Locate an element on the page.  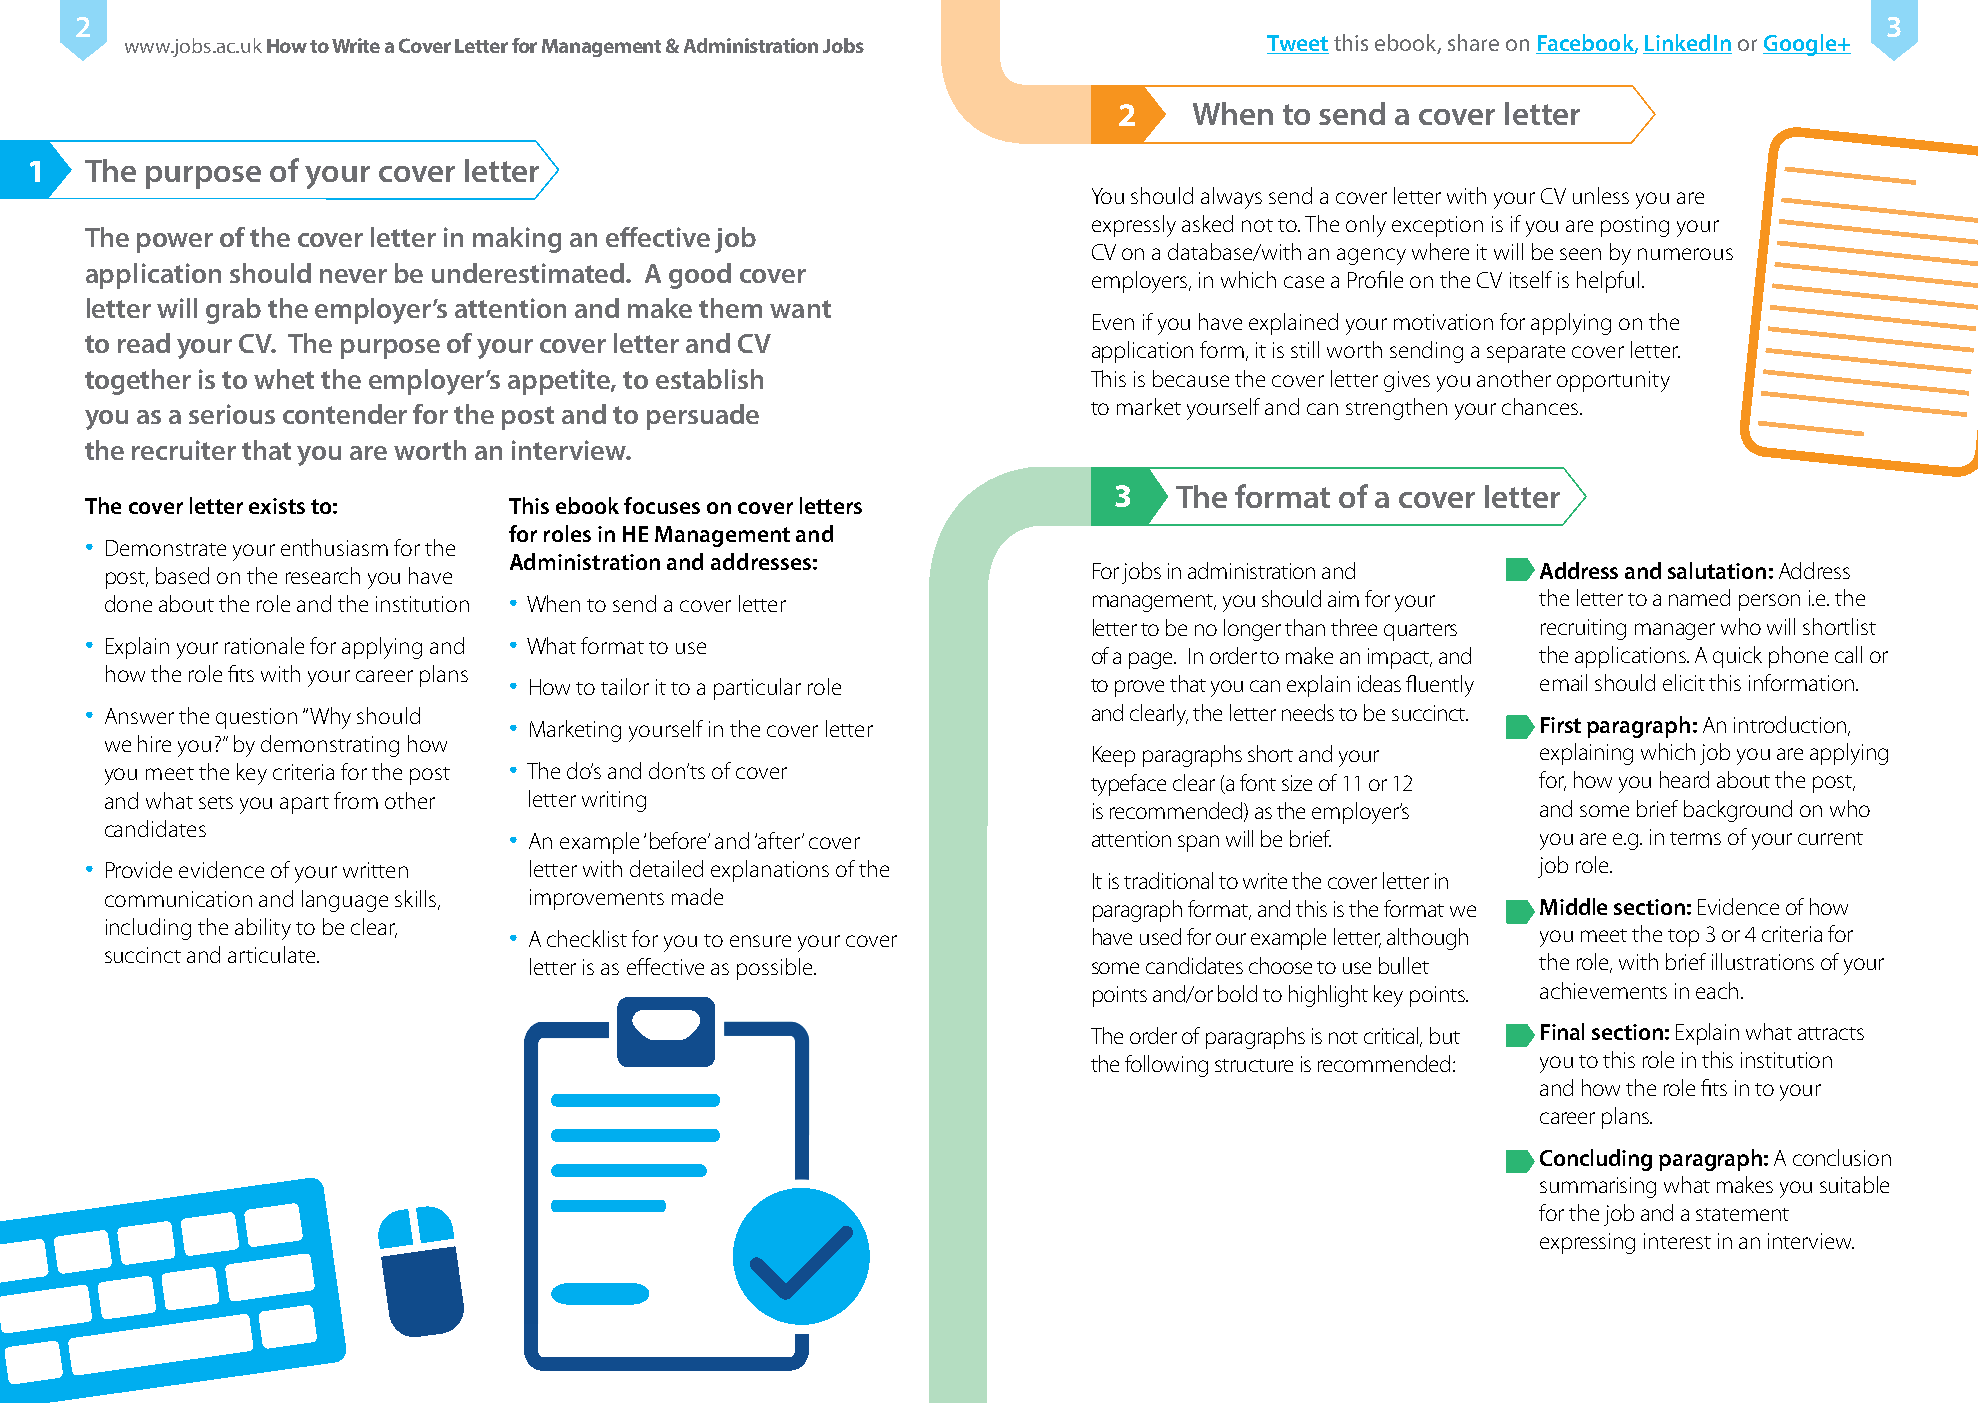
Tweet is located at coordinates (1298, 44).
